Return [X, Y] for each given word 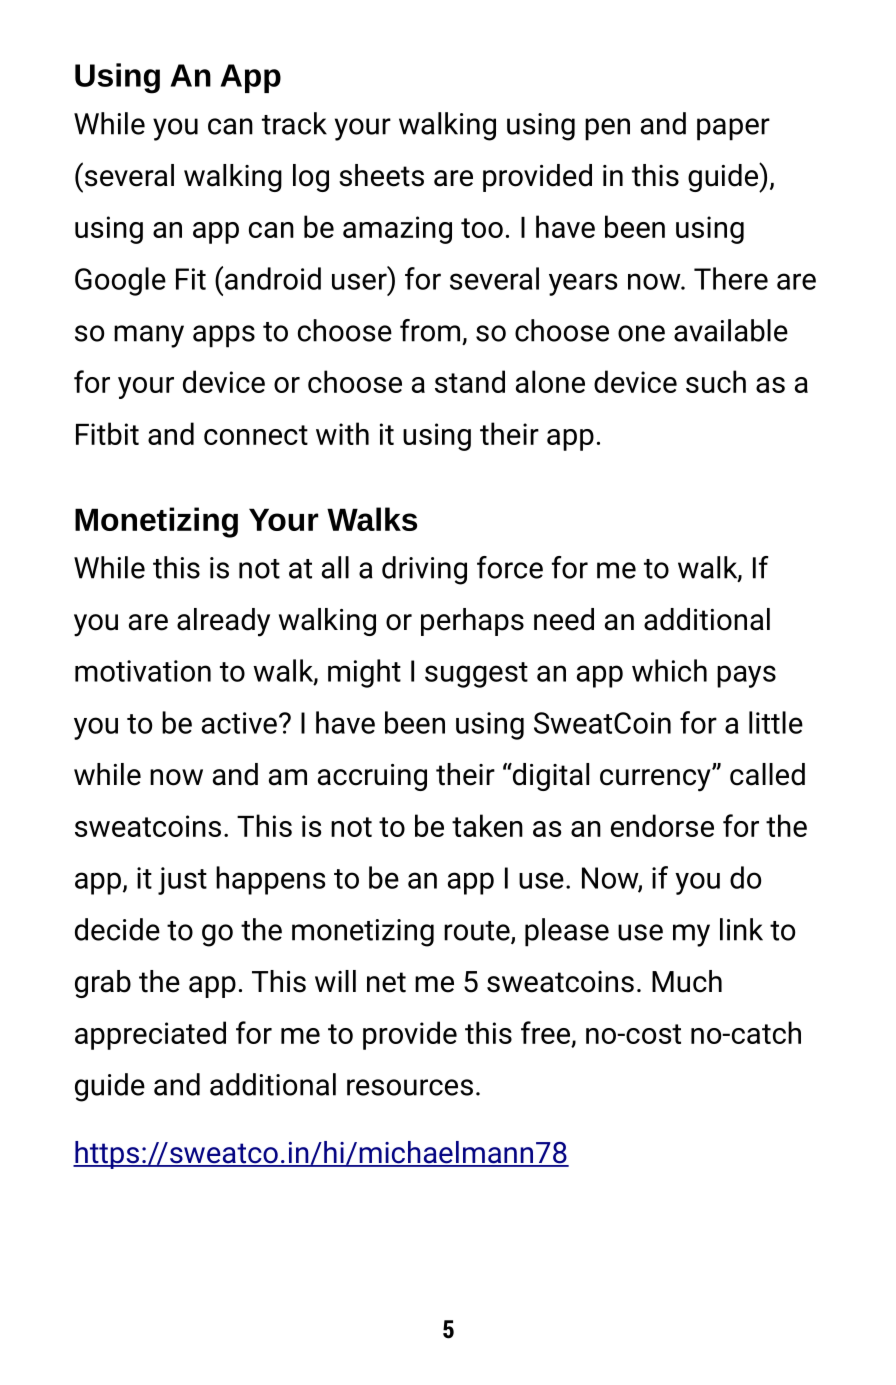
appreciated [150, 1035]
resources [410, 1087]
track [294, 123]
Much [687, 981]
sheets [381, 175]
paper [733, 129]
